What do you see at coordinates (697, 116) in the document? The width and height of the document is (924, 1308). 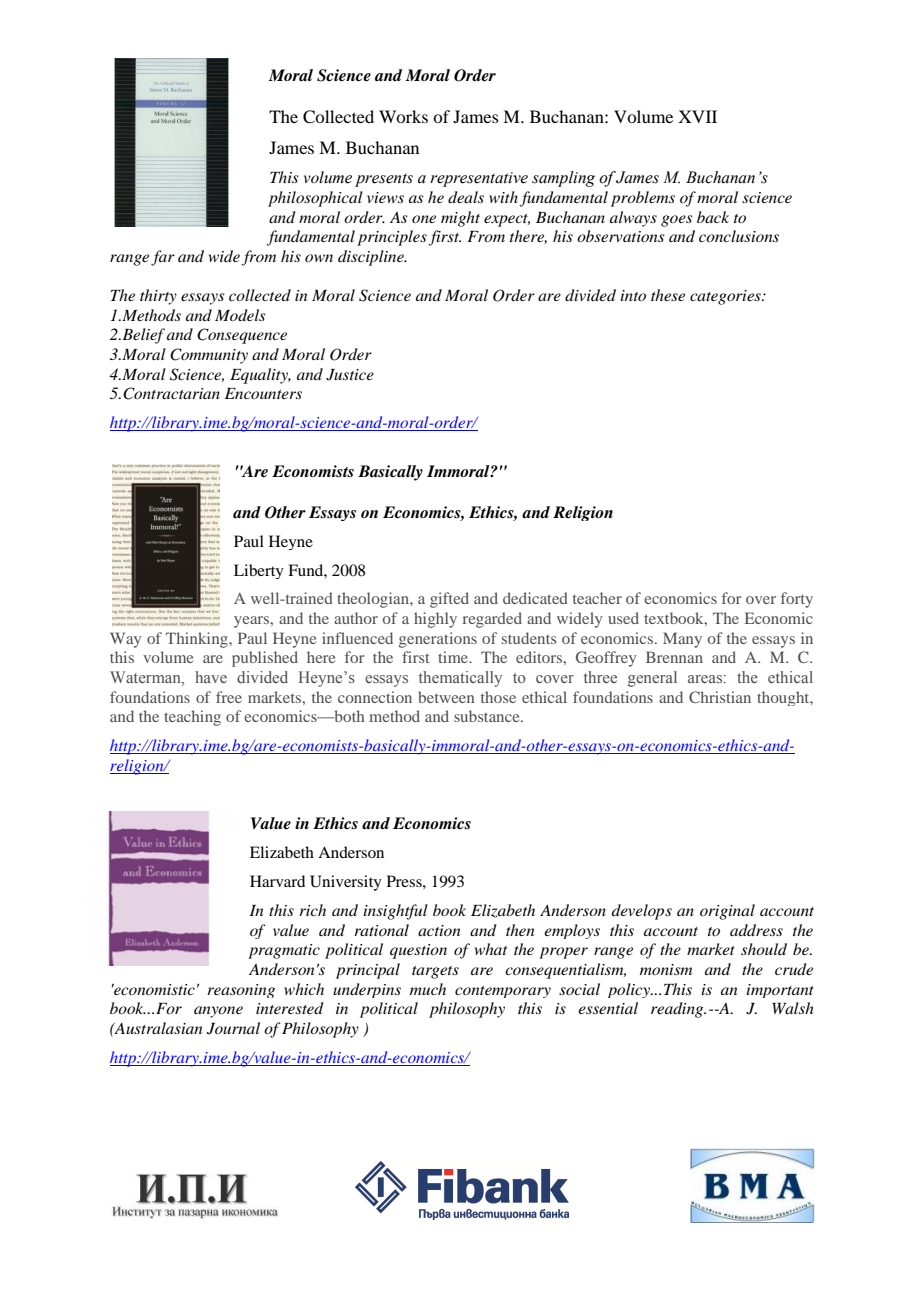 I see `XVII` at bounding box center [697, 116].
